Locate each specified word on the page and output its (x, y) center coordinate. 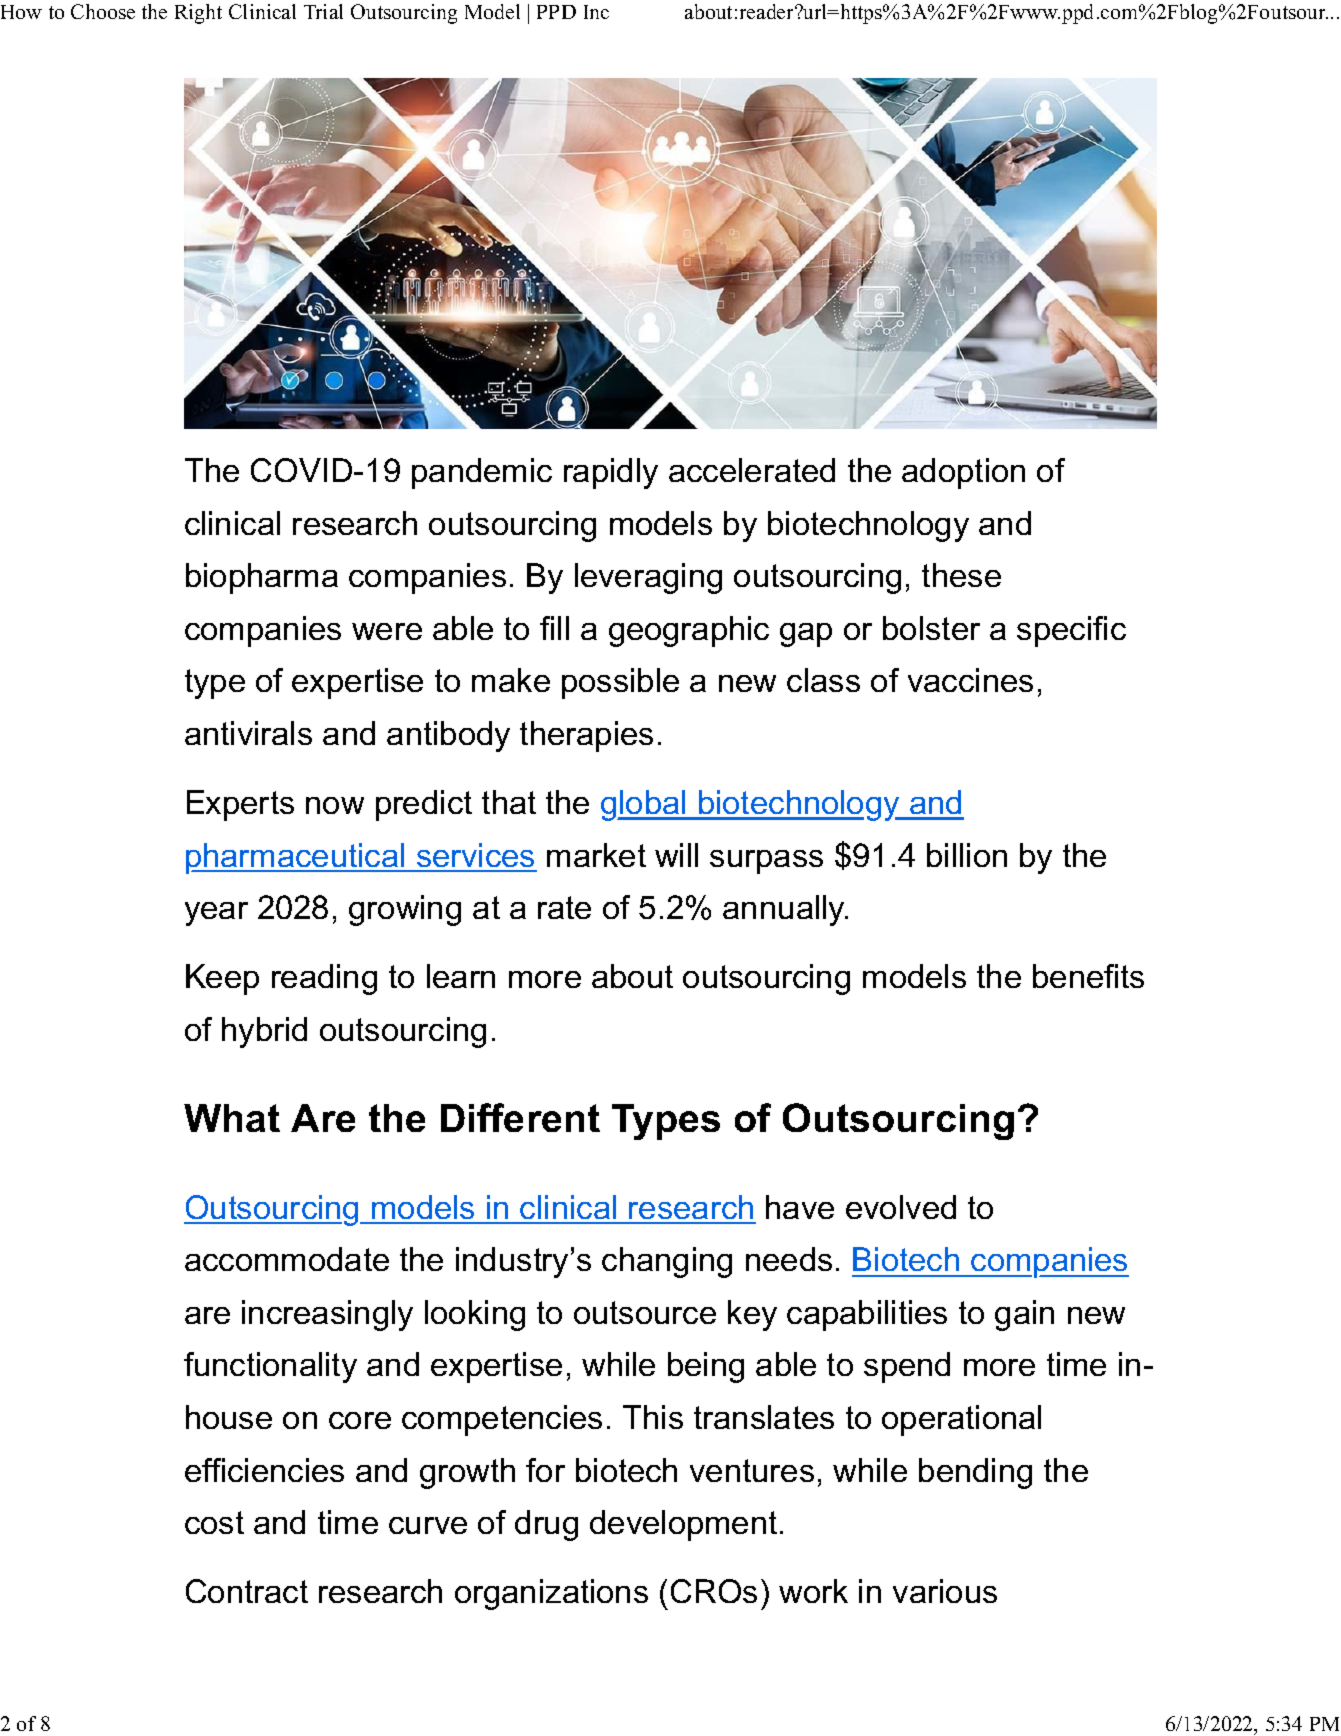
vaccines (970, 680)
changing (667, 1262)
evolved (901, 1207)
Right (198, 14)
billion (967, 855)
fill (554, 628)
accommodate (287, 1259)
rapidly (611, 473)
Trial (323, 11)
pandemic (482, 473)
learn (461, 976)
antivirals (248, 733)
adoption (963, 473)
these (961, 575)
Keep (222, 979)
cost (214, 1522)
